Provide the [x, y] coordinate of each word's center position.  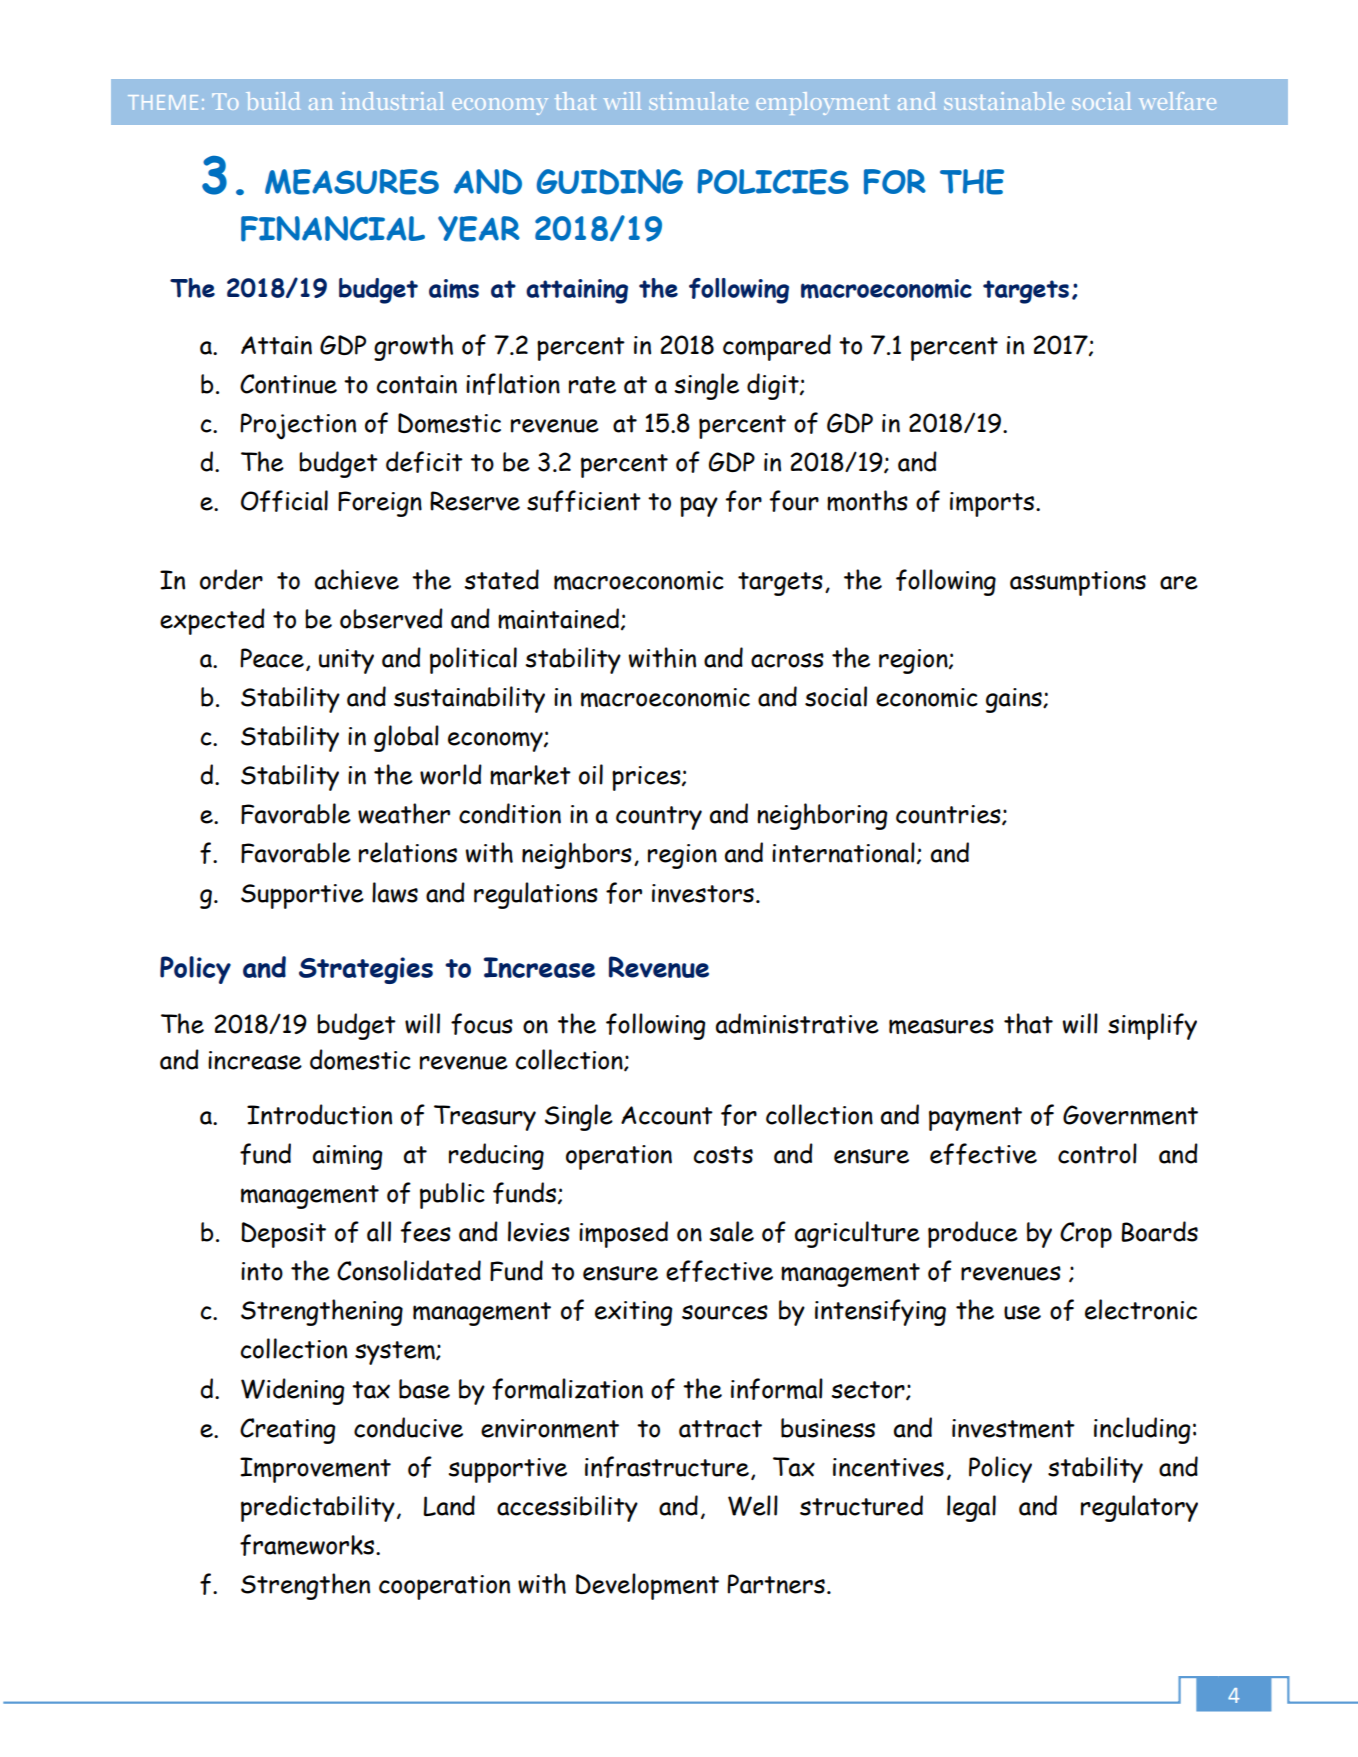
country [659, 818]
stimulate [698, 101]
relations [408, 852]
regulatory [1139, 1508]
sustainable [1004, 101]
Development [647, 1586]
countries [949, 815]
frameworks [308, 1545]
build [273, 101]
